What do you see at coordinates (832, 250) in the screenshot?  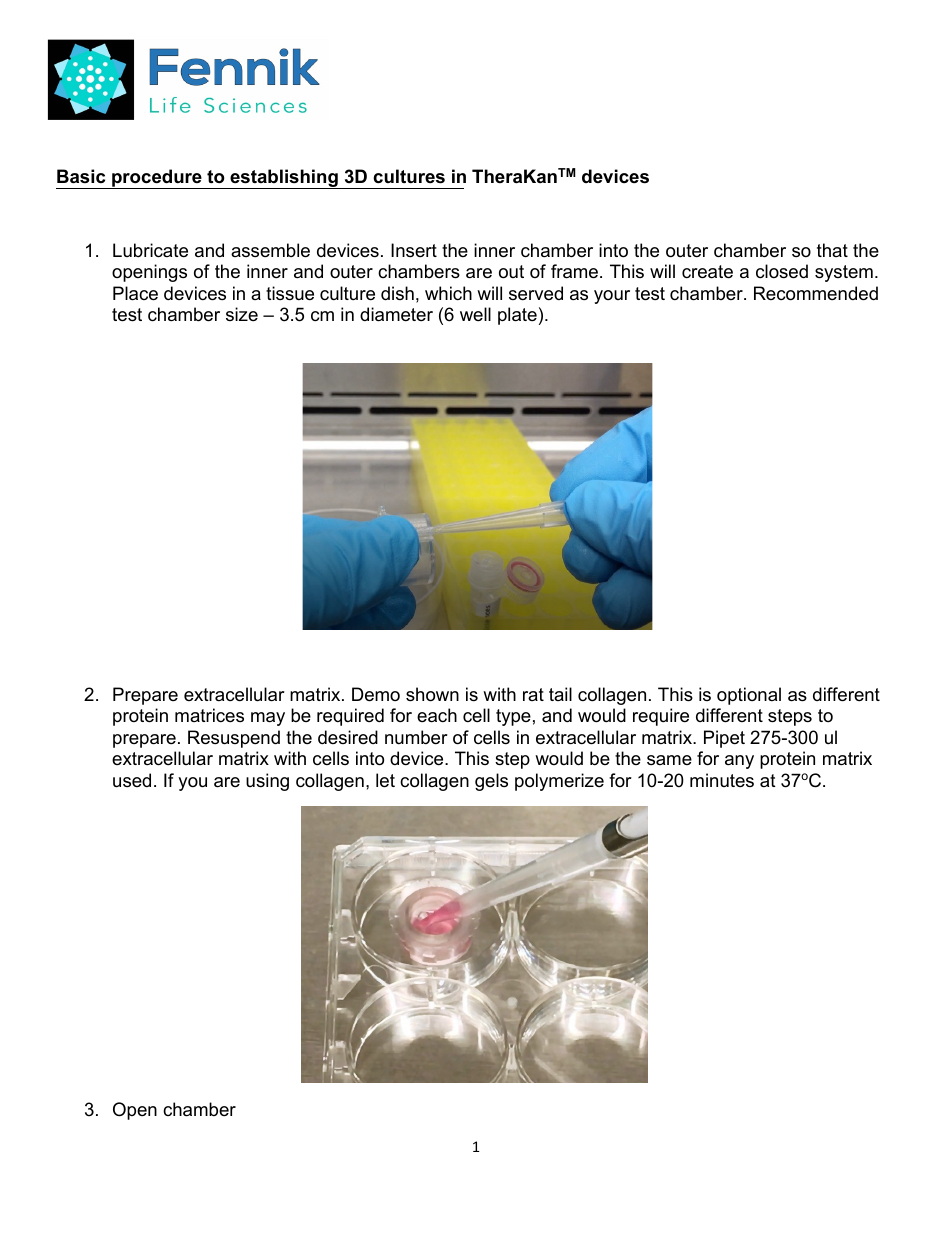 I see `that` at bounding box center [832, 250].
